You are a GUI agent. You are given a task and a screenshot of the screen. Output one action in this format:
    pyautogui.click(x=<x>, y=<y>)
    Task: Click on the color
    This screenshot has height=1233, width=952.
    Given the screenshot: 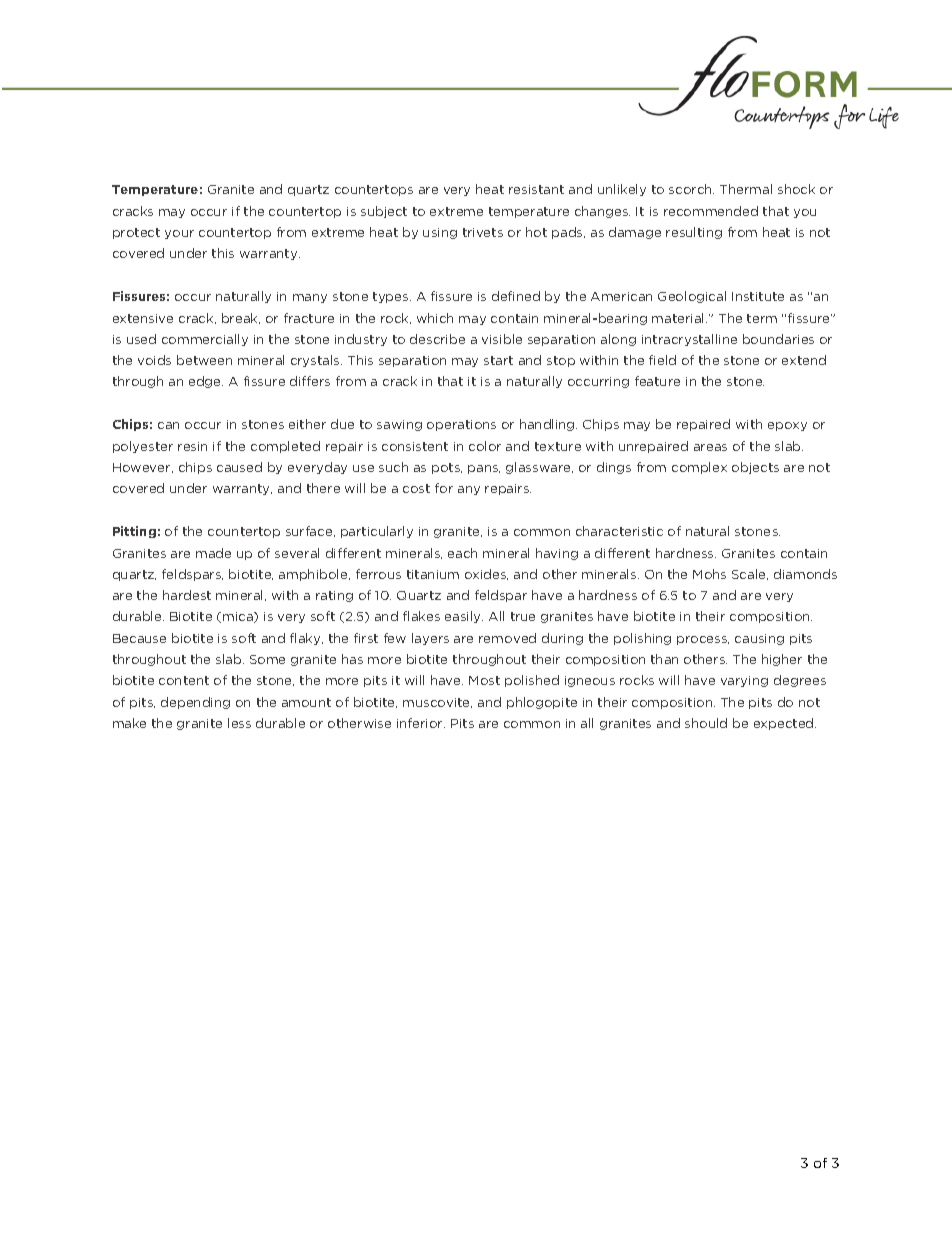 What is the action you would take?
    pyautogui.click(x=485, y=446)
